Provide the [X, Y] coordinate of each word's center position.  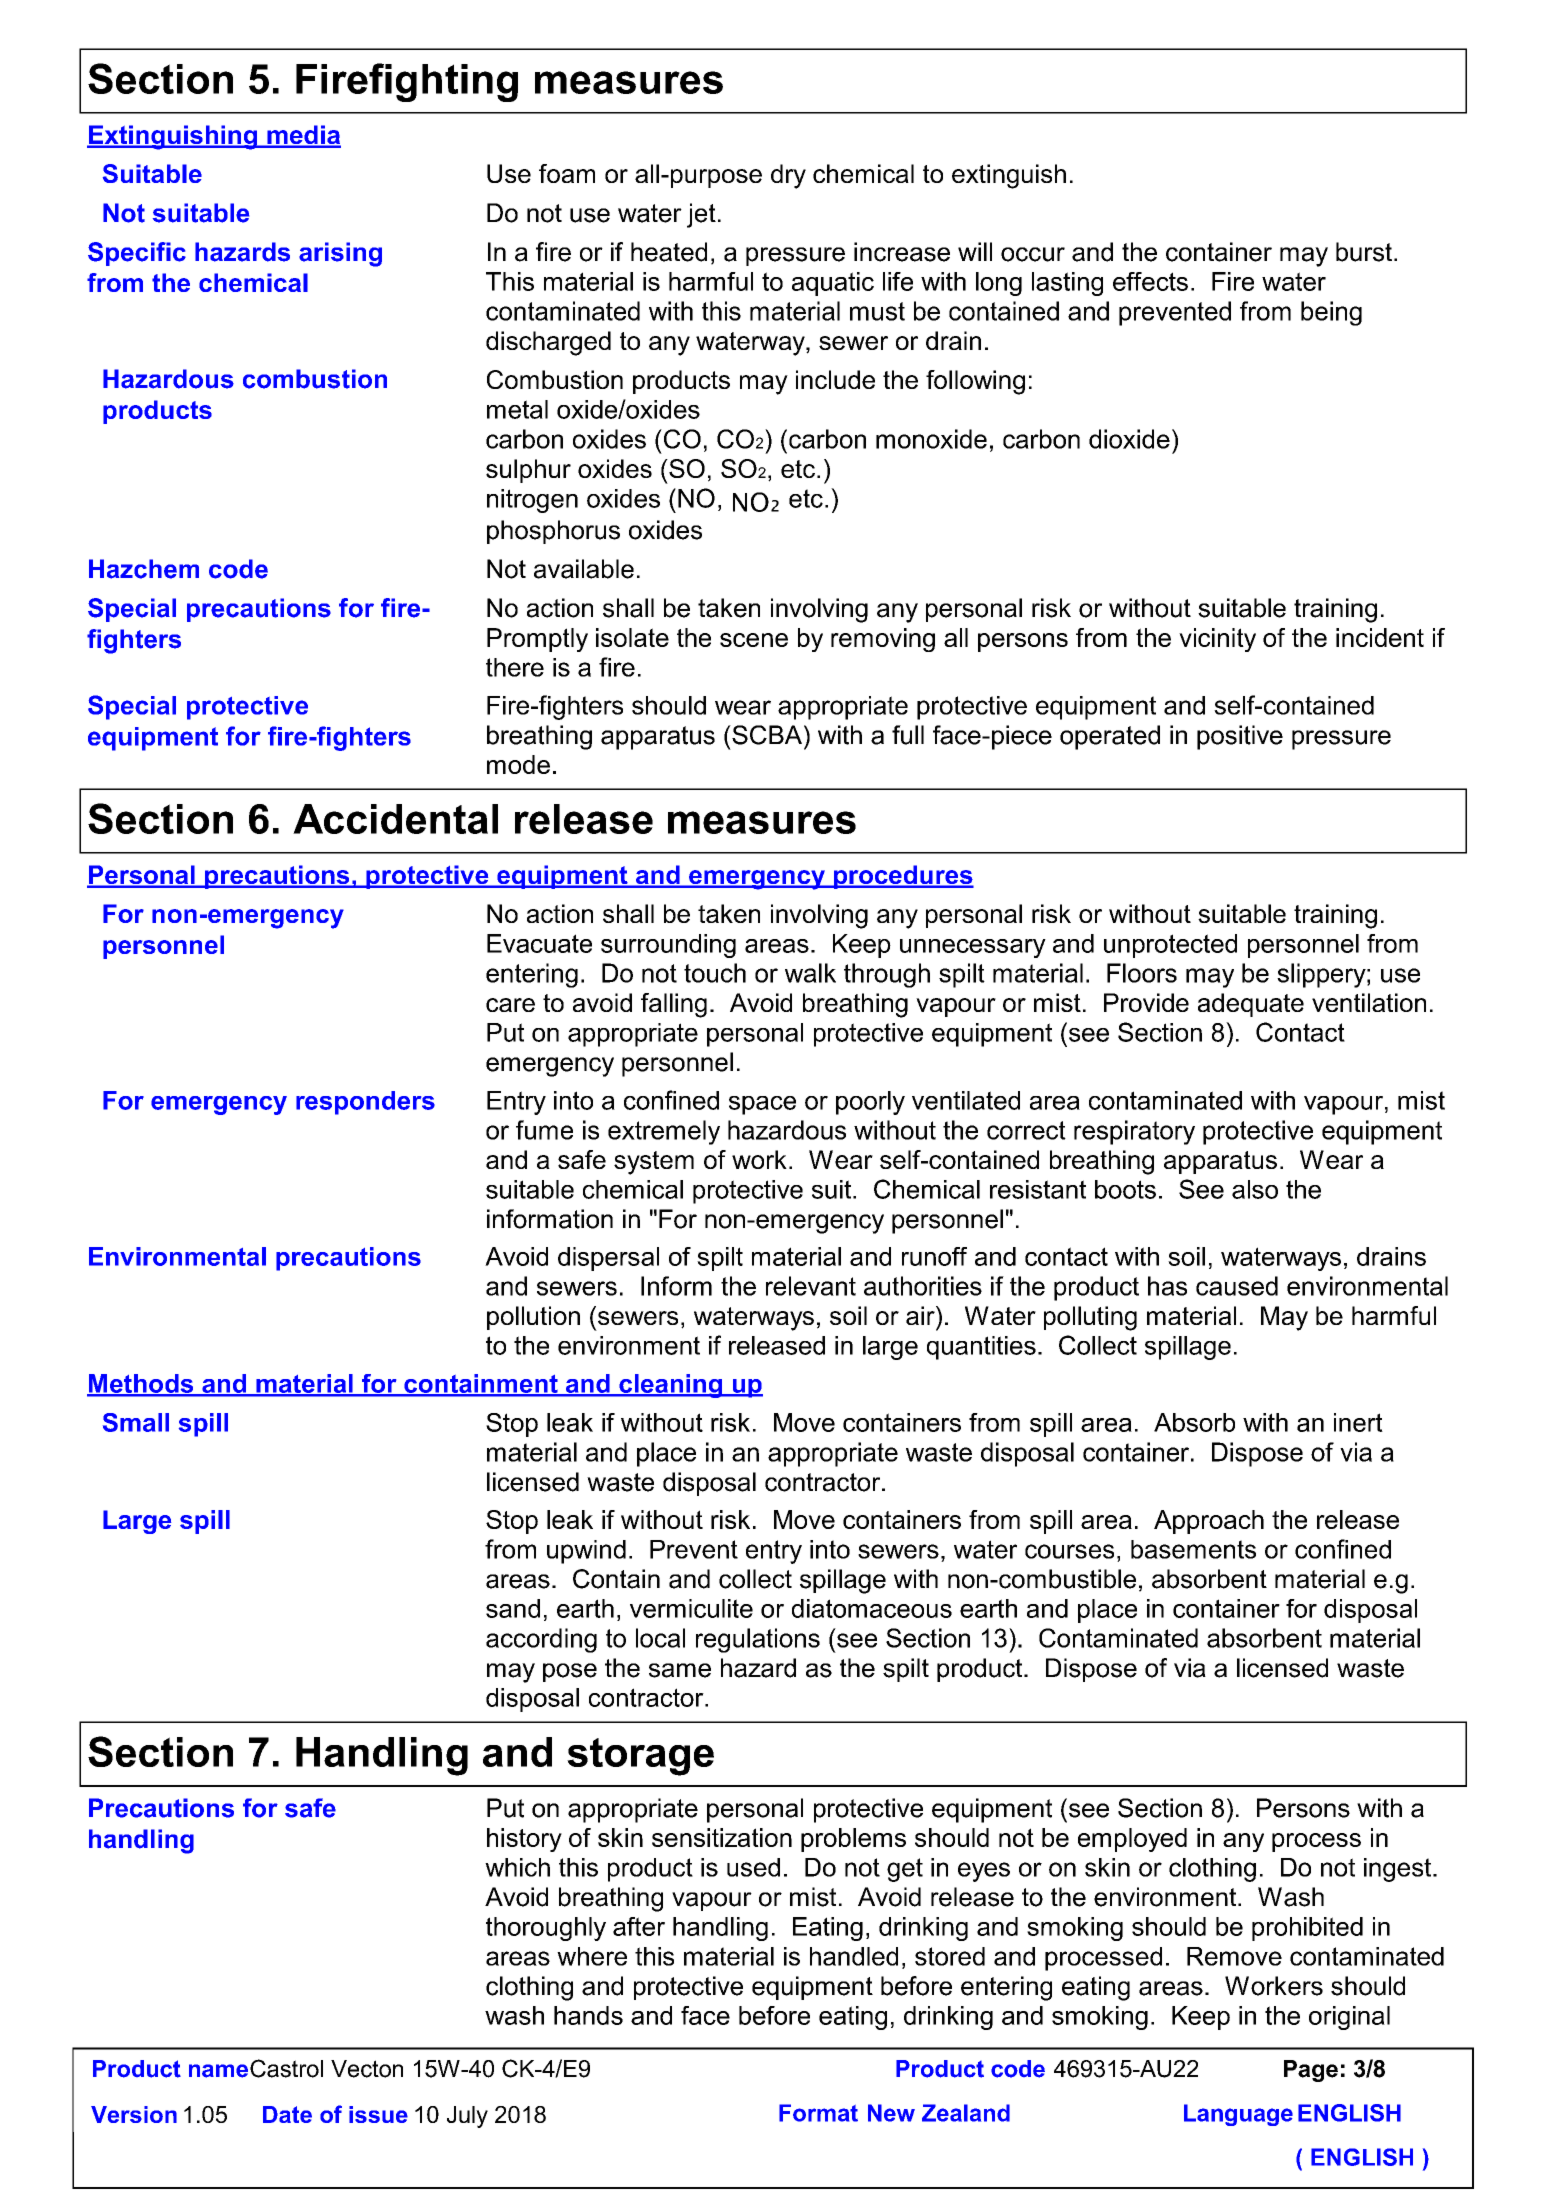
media [303, 136]
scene [754, 640]
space [762, 1105]
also [1255, 1189]
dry [788, 176]
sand [513, 1608]
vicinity [1217, 640]
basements [1193, 1549]
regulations [758, 1640]
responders [365, 1103]
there [515, 667]
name [218, 2071]
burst [1365, 252]
